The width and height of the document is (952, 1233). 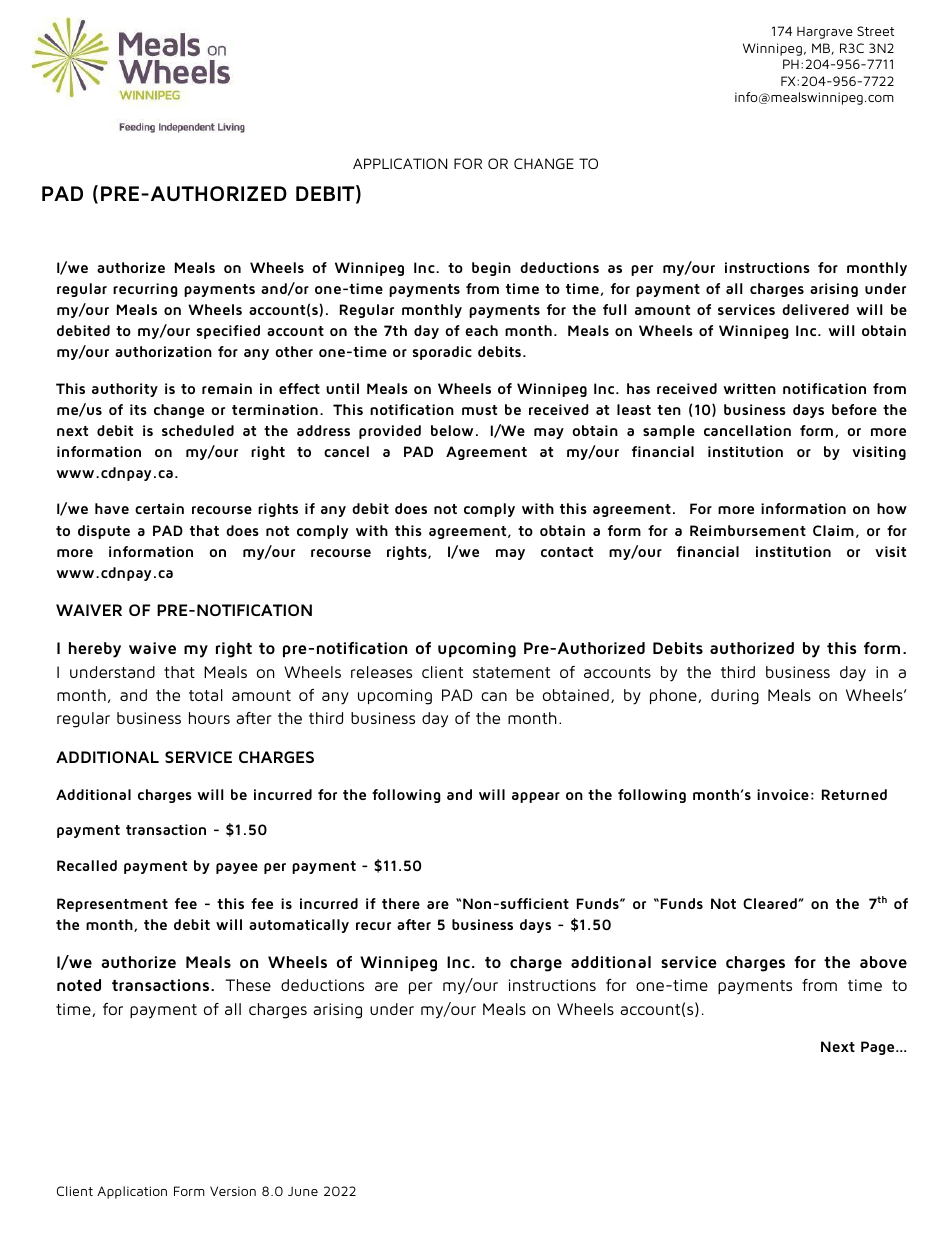 I want to click on Claim, so click(x=833, y=530).
